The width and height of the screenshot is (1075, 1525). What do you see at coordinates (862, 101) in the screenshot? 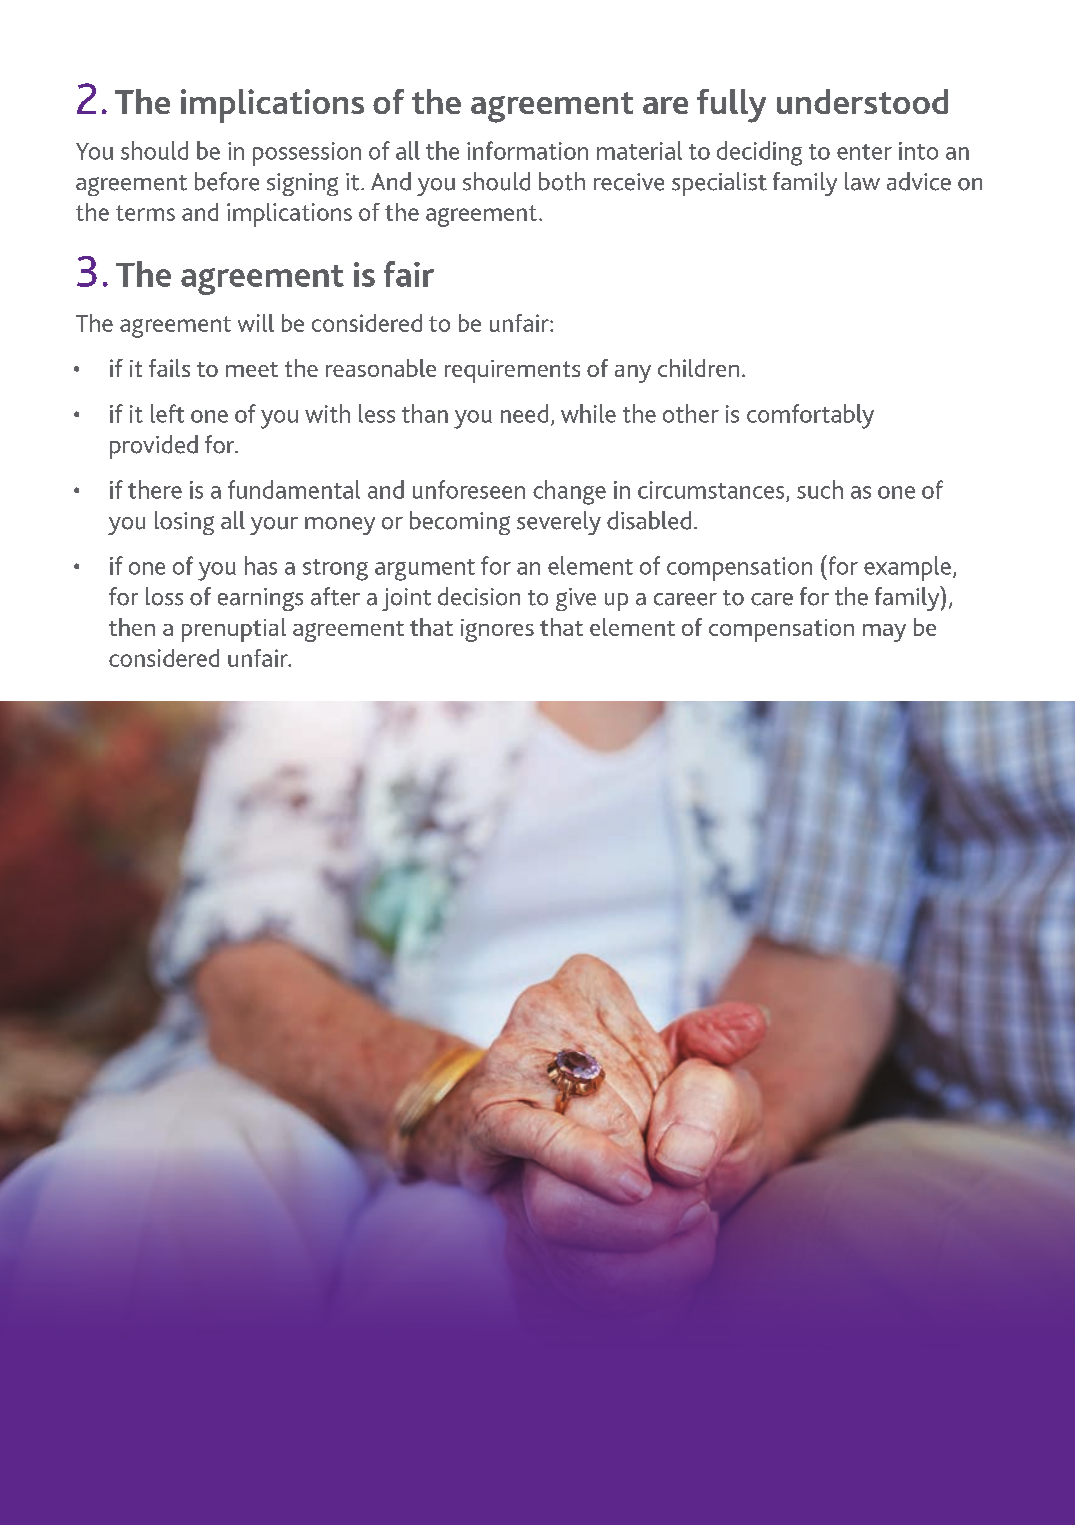
I see `understood` at bounding box center [862, 101].
